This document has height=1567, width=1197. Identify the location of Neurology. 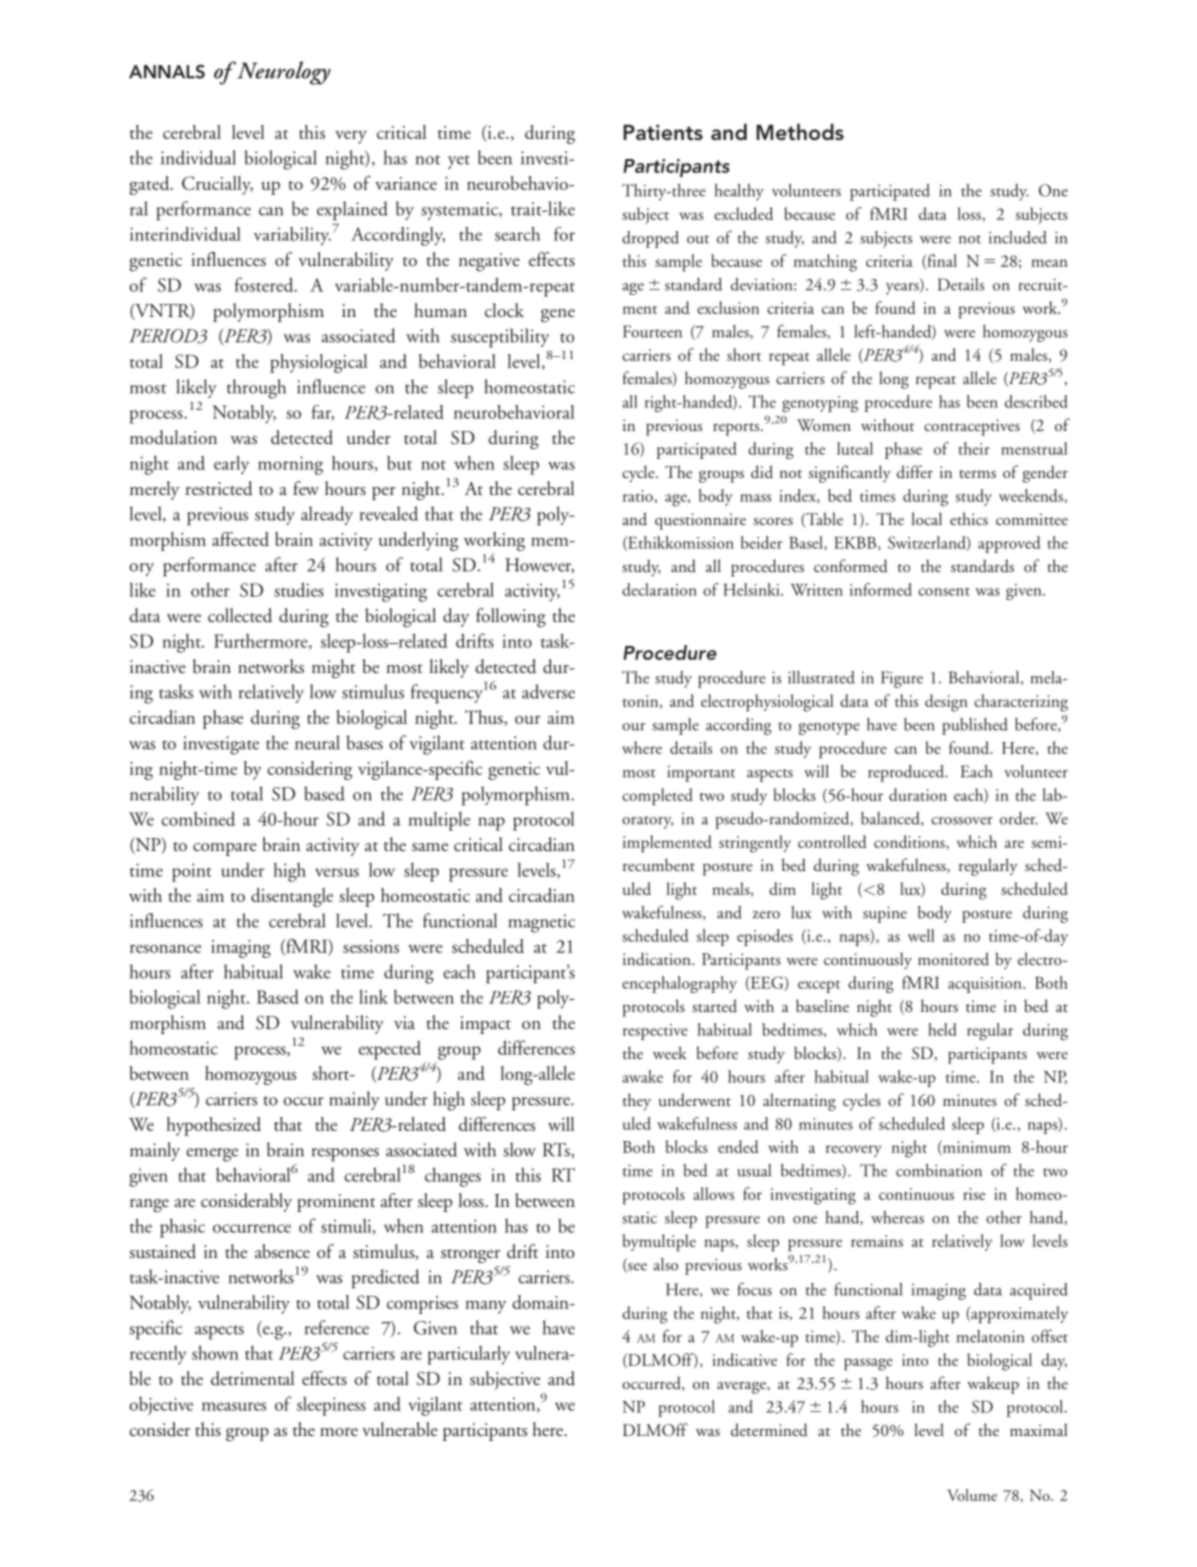
(283, 73).
